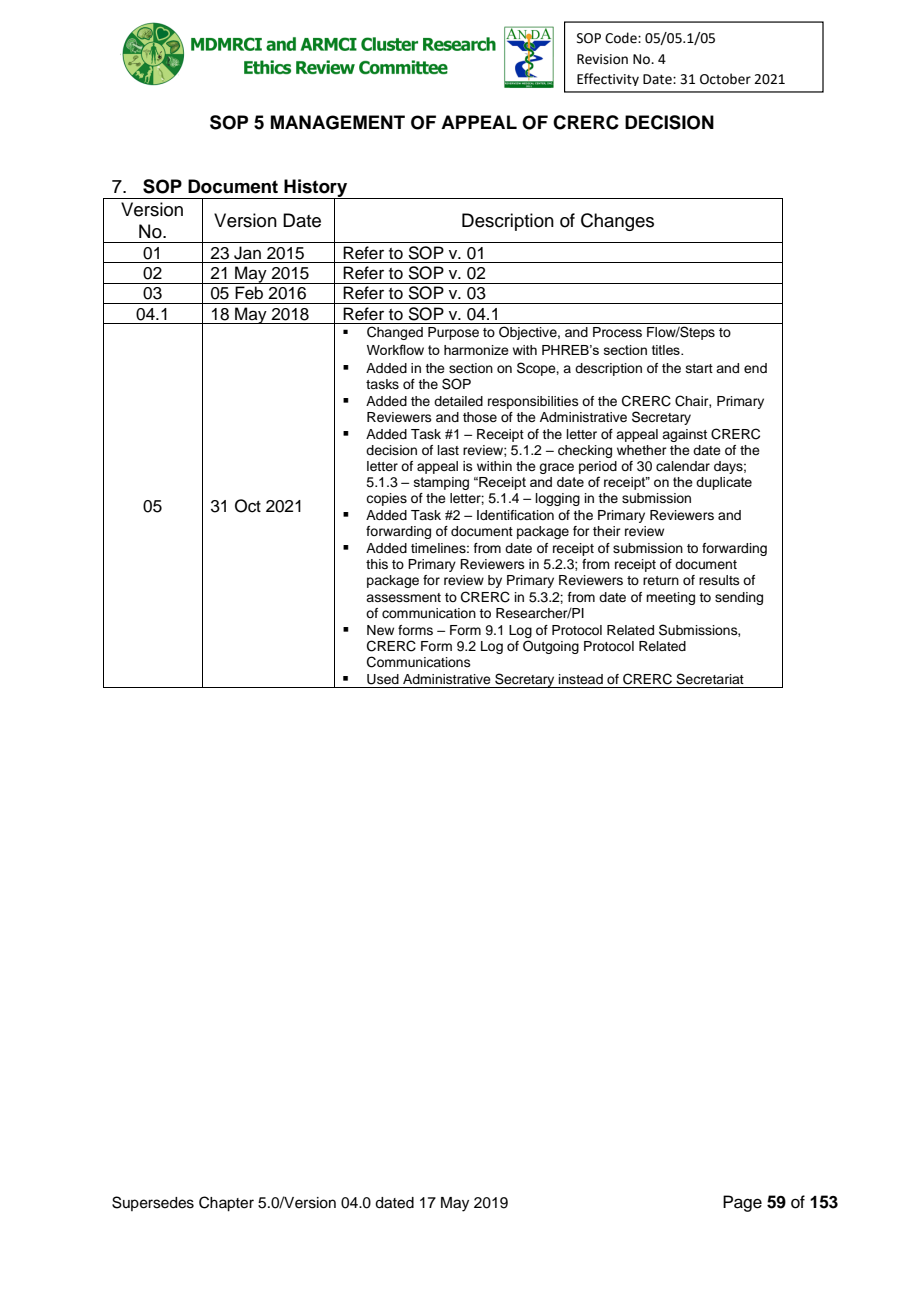 Image resolution: width=924 pixels, height=1308 pixels. Describe the element at coordinates (602, 59) in the screenshot. I see `Revision` at that location.
